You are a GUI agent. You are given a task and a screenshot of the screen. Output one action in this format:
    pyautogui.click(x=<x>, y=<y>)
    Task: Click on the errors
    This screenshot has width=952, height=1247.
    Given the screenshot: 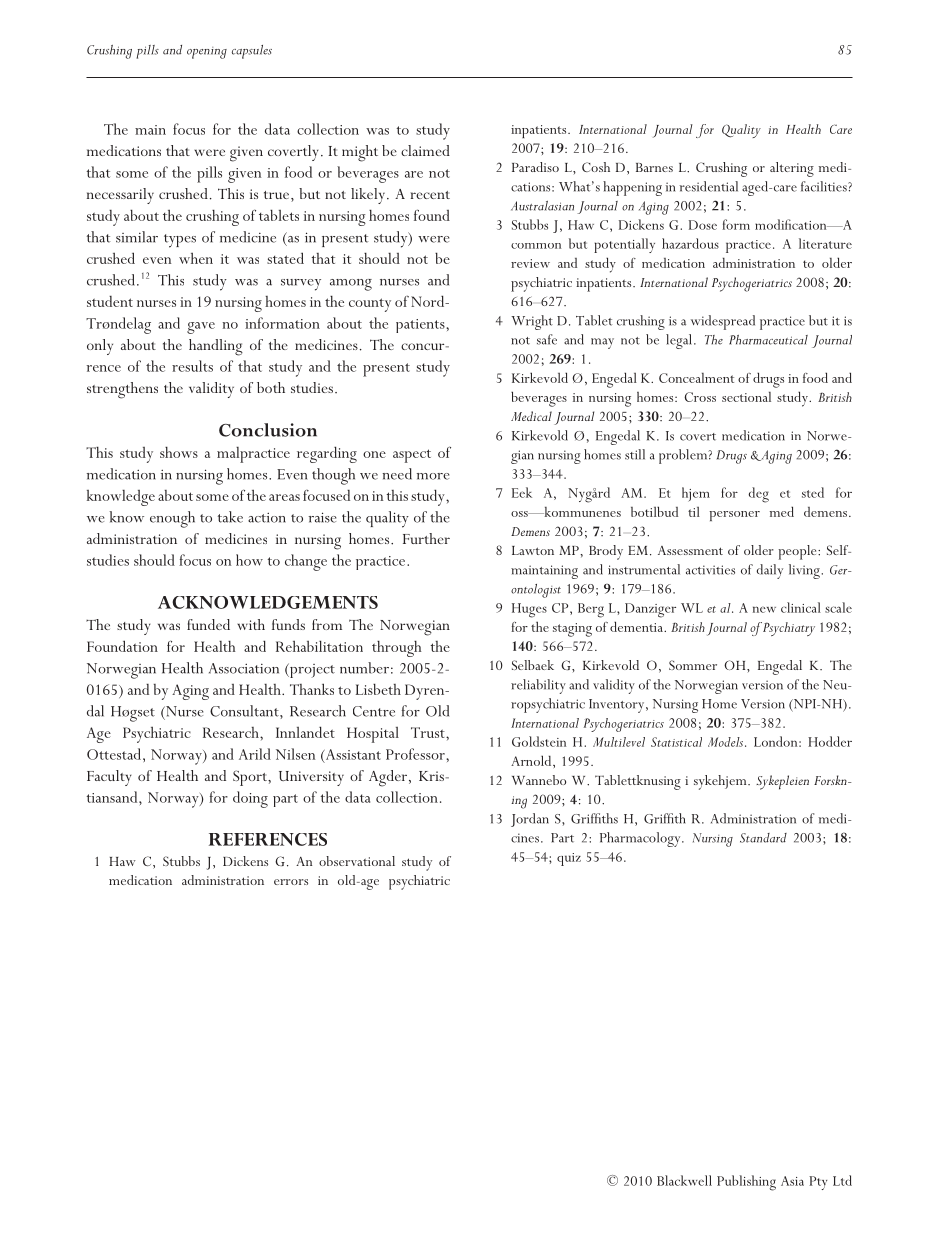 What is the action you would take?
    pyautogui.click(x=291, y=882)
